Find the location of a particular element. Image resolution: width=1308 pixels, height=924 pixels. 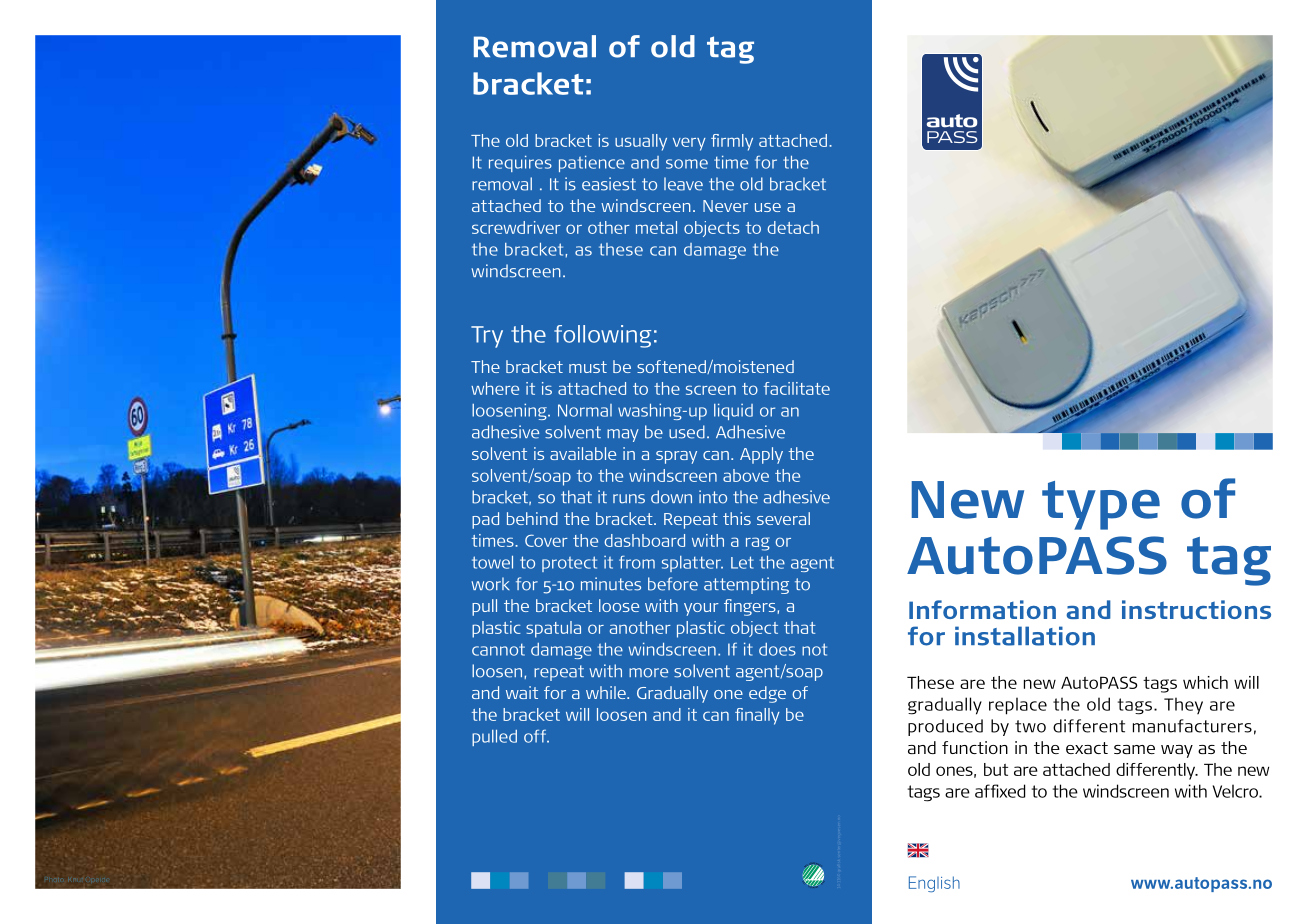

instructions is located at coordinates (1196, 609).
